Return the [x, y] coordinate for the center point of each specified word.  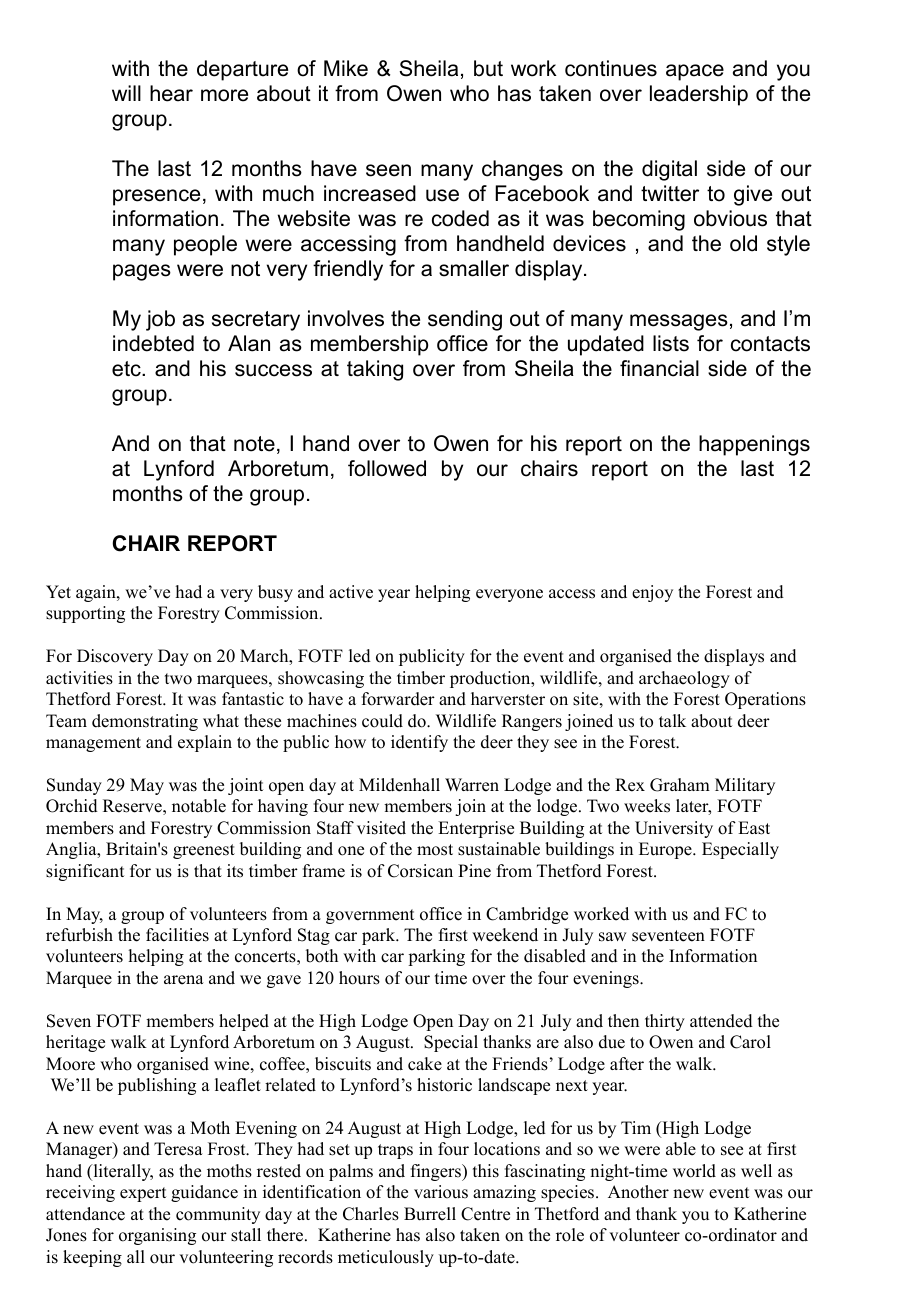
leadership [699, 95]
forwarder [398, 699]
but [488, 68]
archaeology [684, 679]
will [126, 93]
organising [157, 1236]
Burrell [430, 1214]
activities [79, 678]
